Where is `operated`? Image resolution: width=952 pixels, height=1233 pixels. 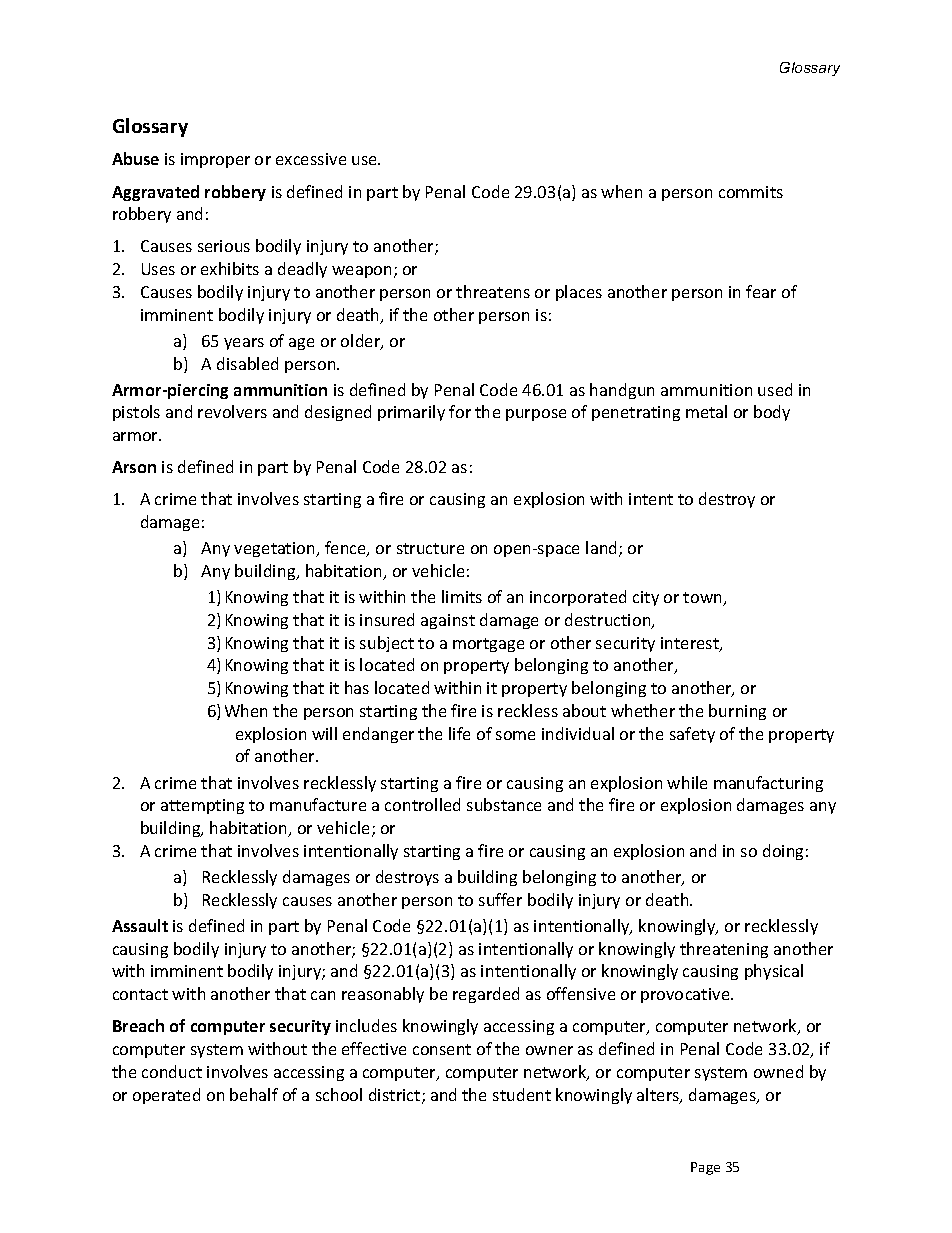
operated is located at coordinates (166, 1096).
